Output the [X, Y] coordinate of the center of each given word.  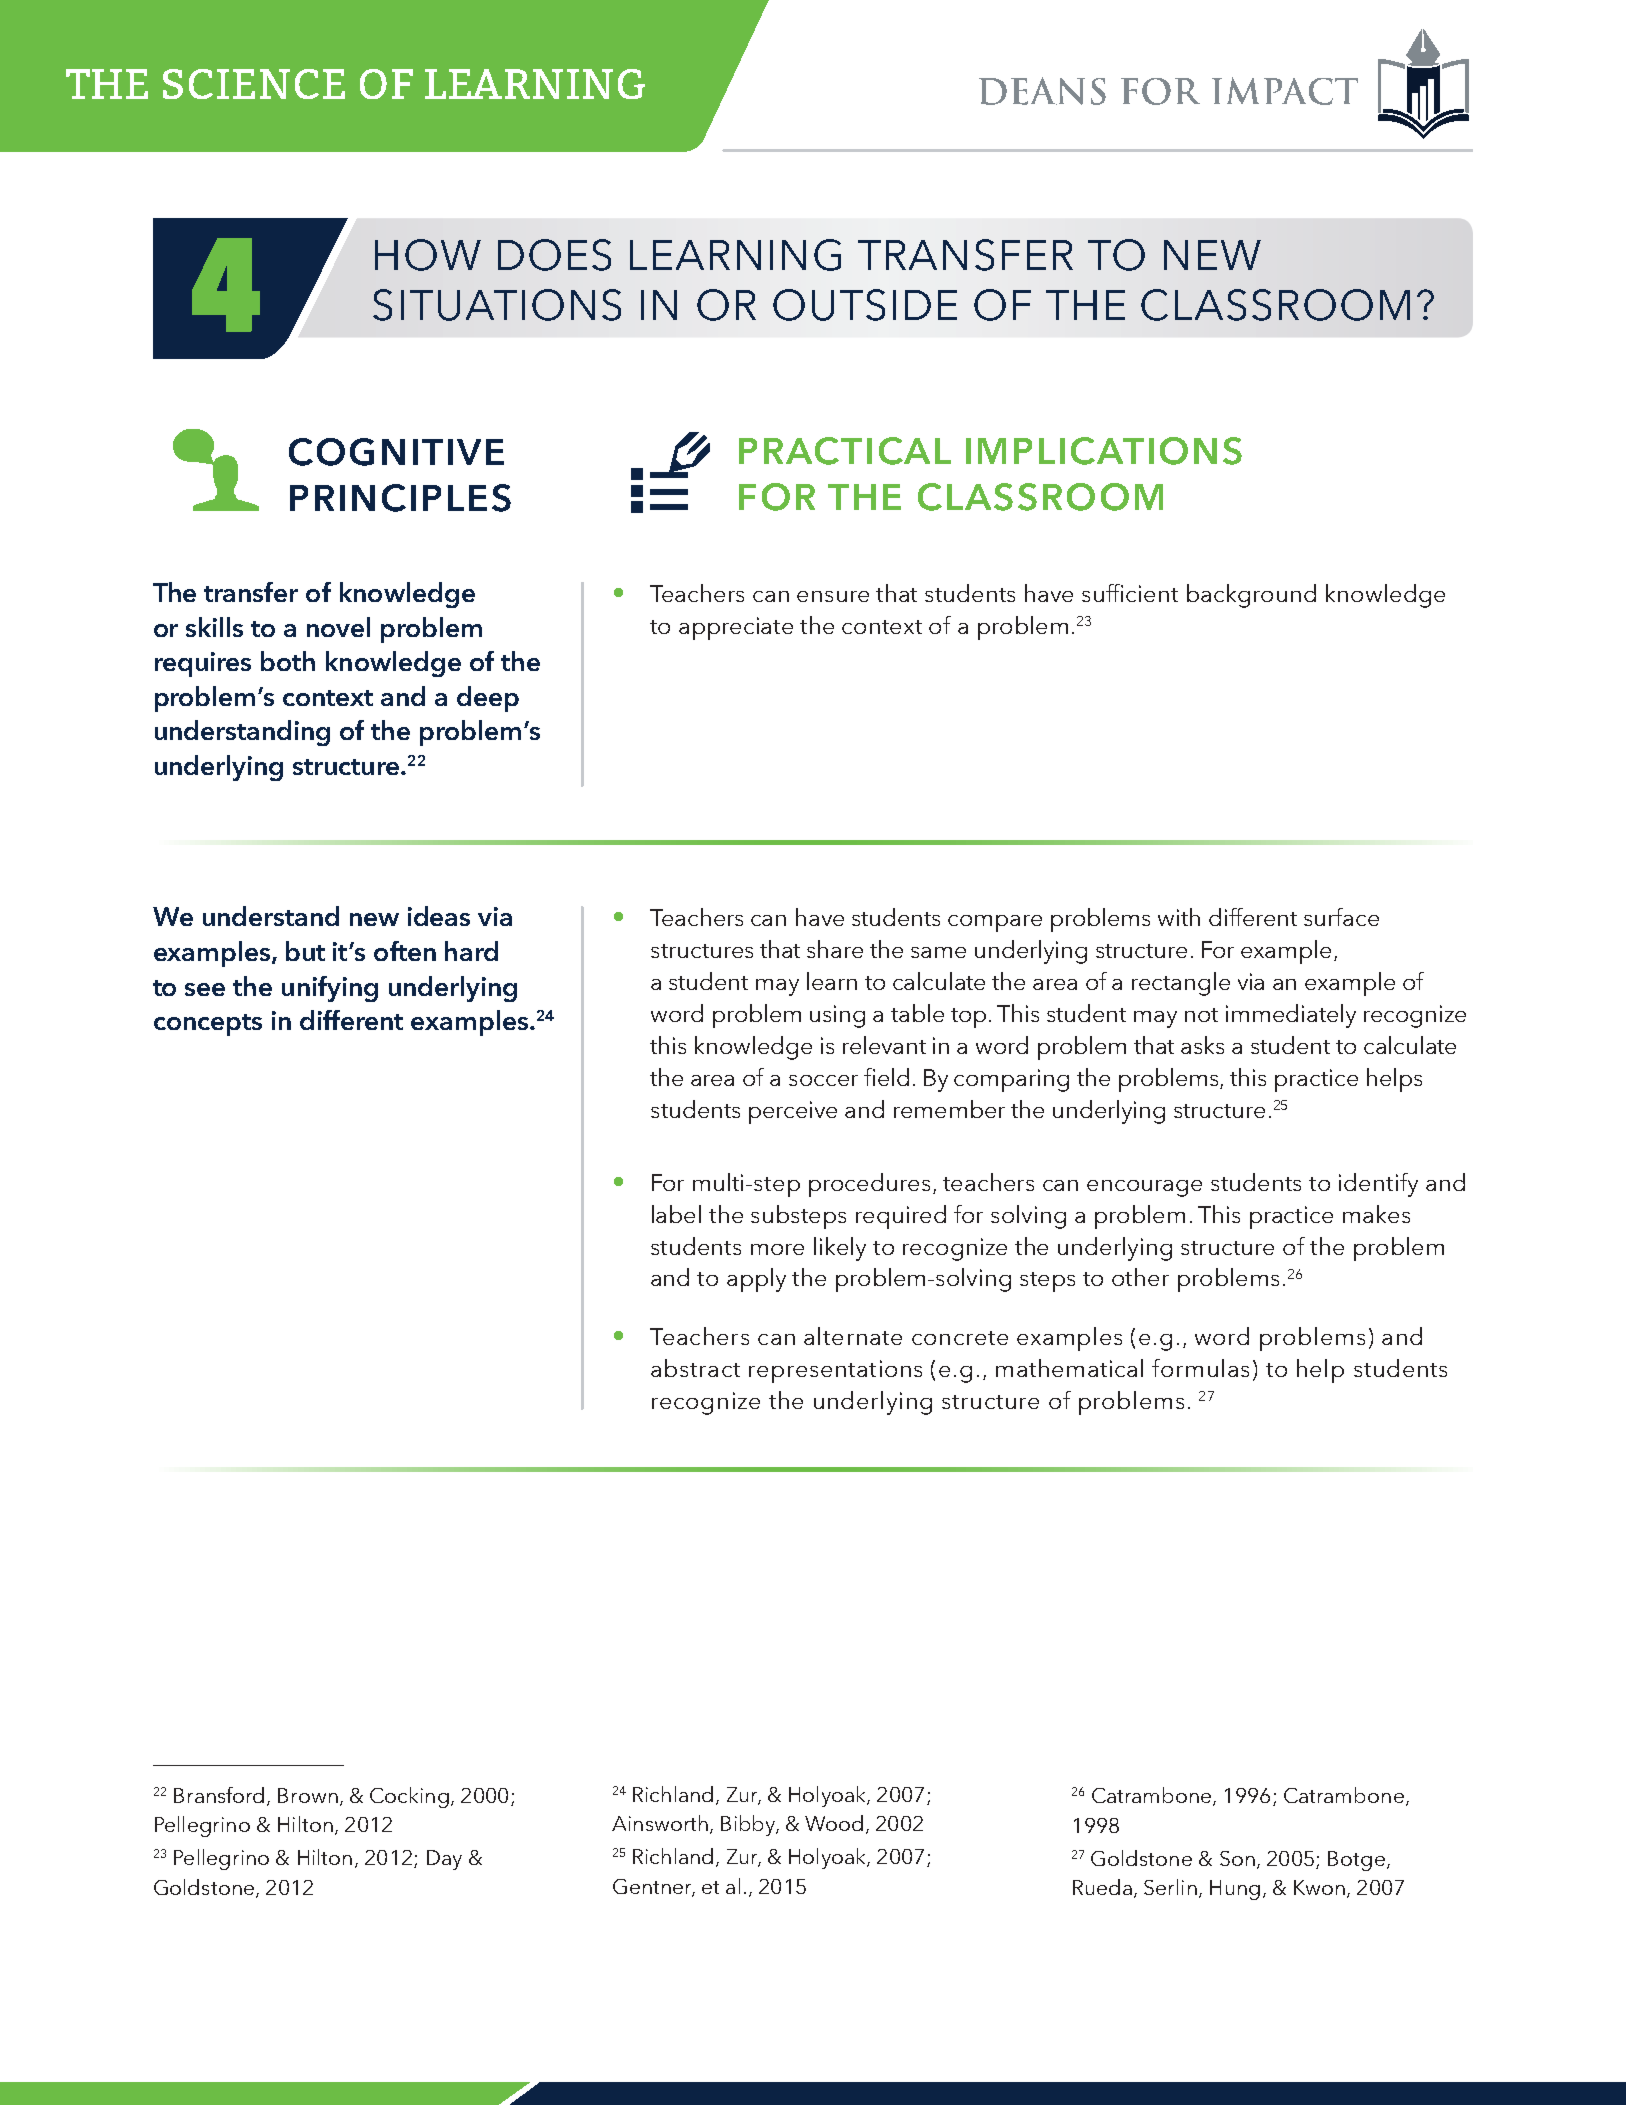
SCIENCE [254, 84]
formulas [1200, 1368]
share [835, 949]
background [1251, 596]
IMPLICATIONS [1104, 451]
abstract [695, 1368]
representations [835, 1371]
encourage [1144, 1188]
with [1179, 917]
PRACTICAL [845, 451]
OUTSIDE [865, 305]
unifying [330, 989]
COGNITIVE [396, 452]
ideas [439, 916]
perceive [793, 1112]
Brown [308, 1795]
